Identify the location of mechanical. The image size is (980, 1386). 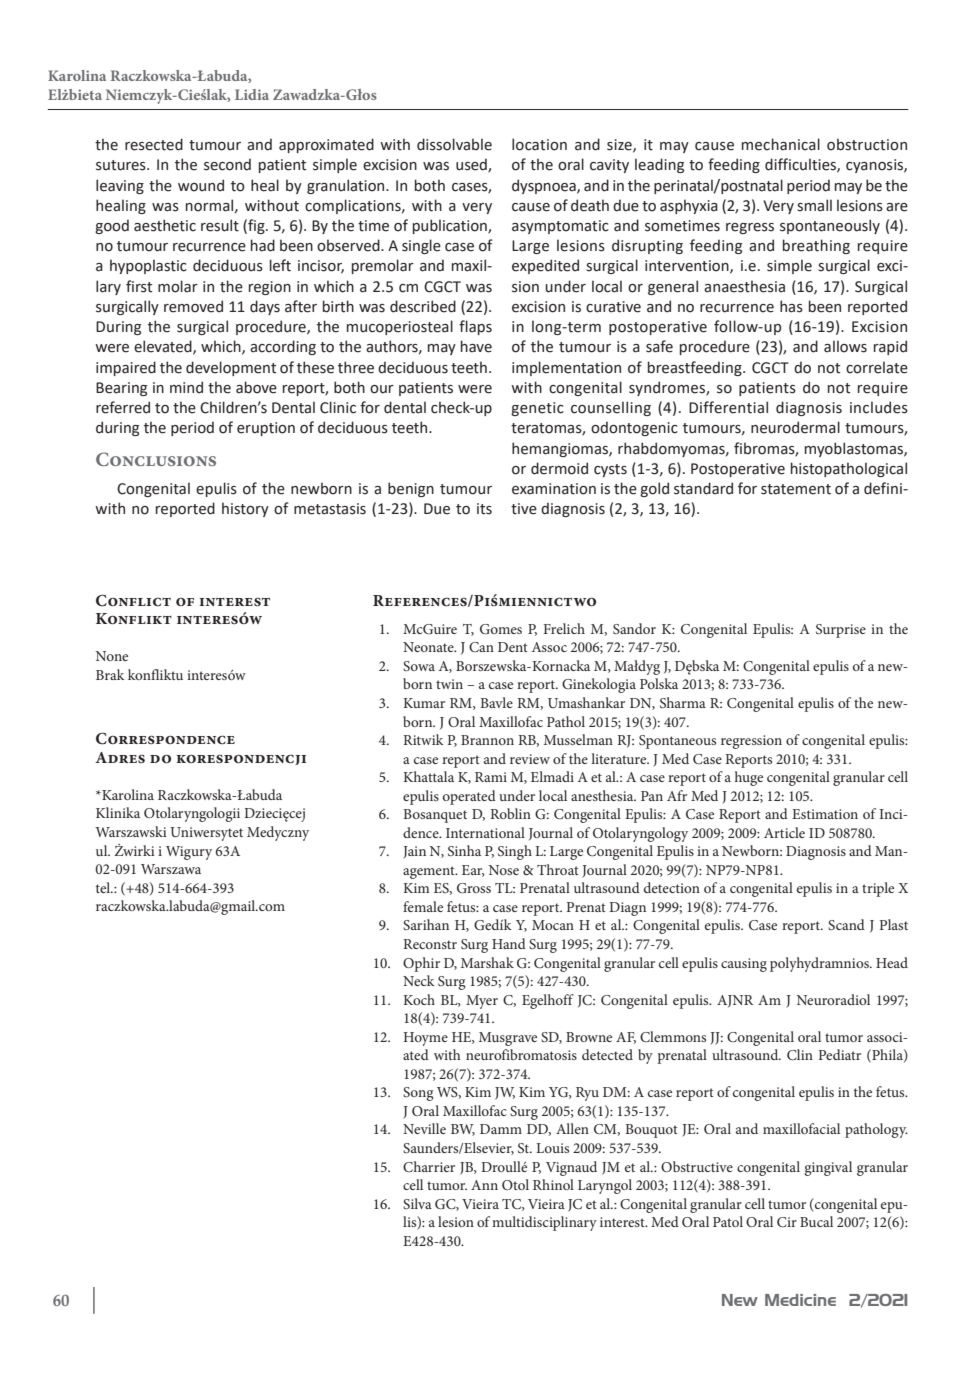
(781, 144).
